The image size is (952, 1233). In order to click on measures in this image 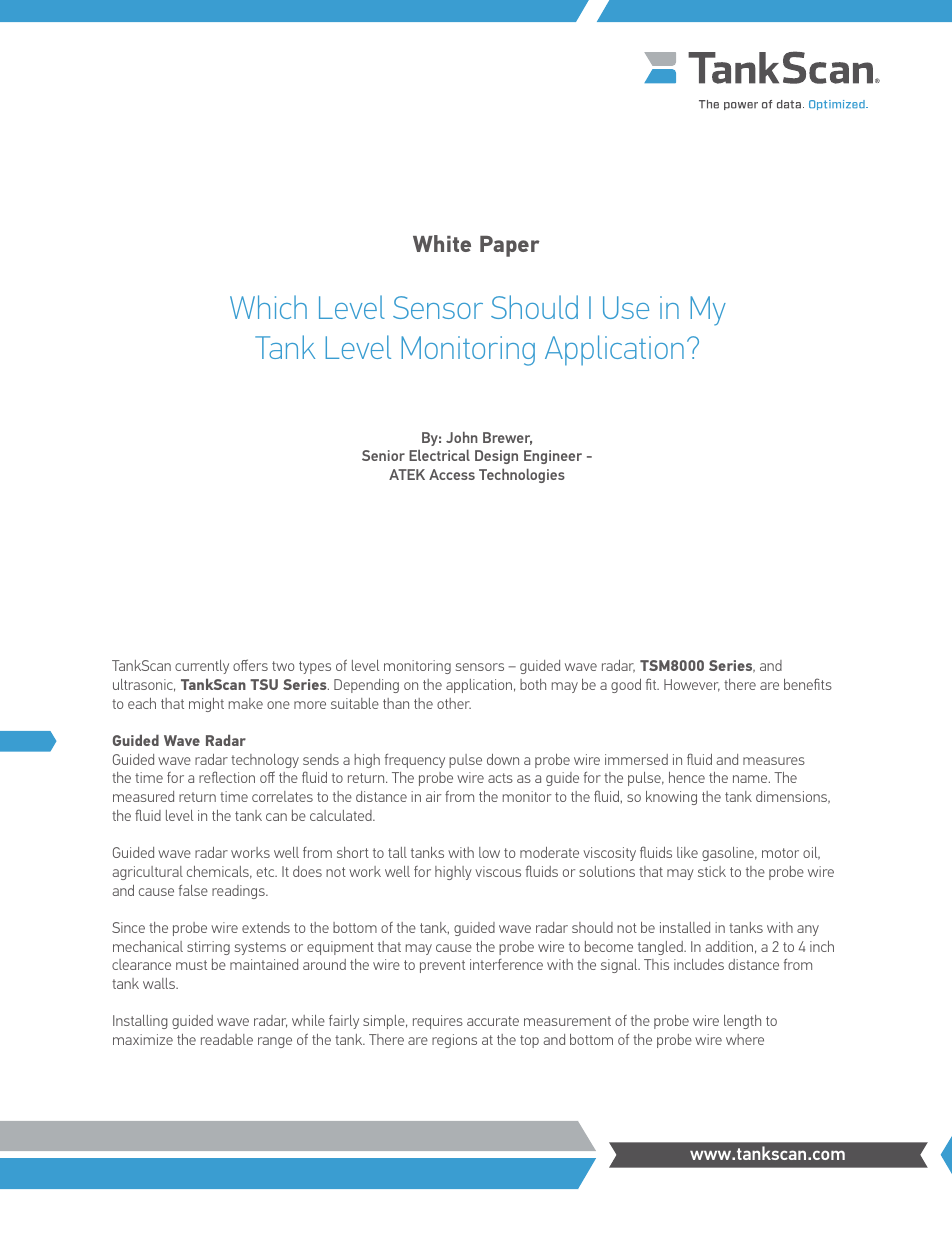, I will do `click(774, 761)`.
